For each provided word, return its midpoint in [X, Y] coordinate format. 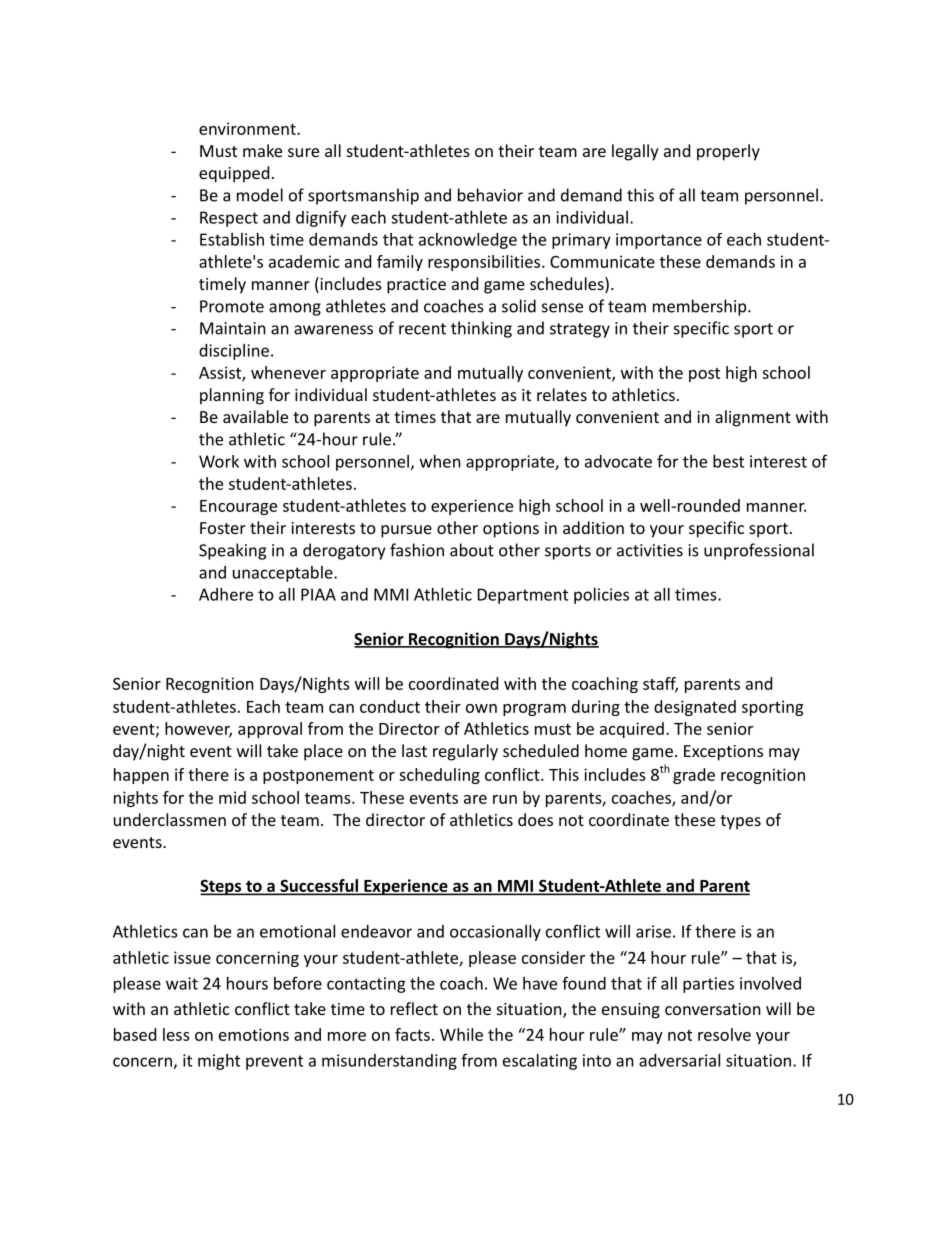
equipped [234, 174]
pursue [406, 531]
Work [219, 461]
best [728, 461]
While [461, 1034]
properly [728, 152]
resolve [724, 1034]
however [198, 729]
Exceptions [723, 753]
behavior [490, 195]
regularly [465, 752]
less [176, 1034]
